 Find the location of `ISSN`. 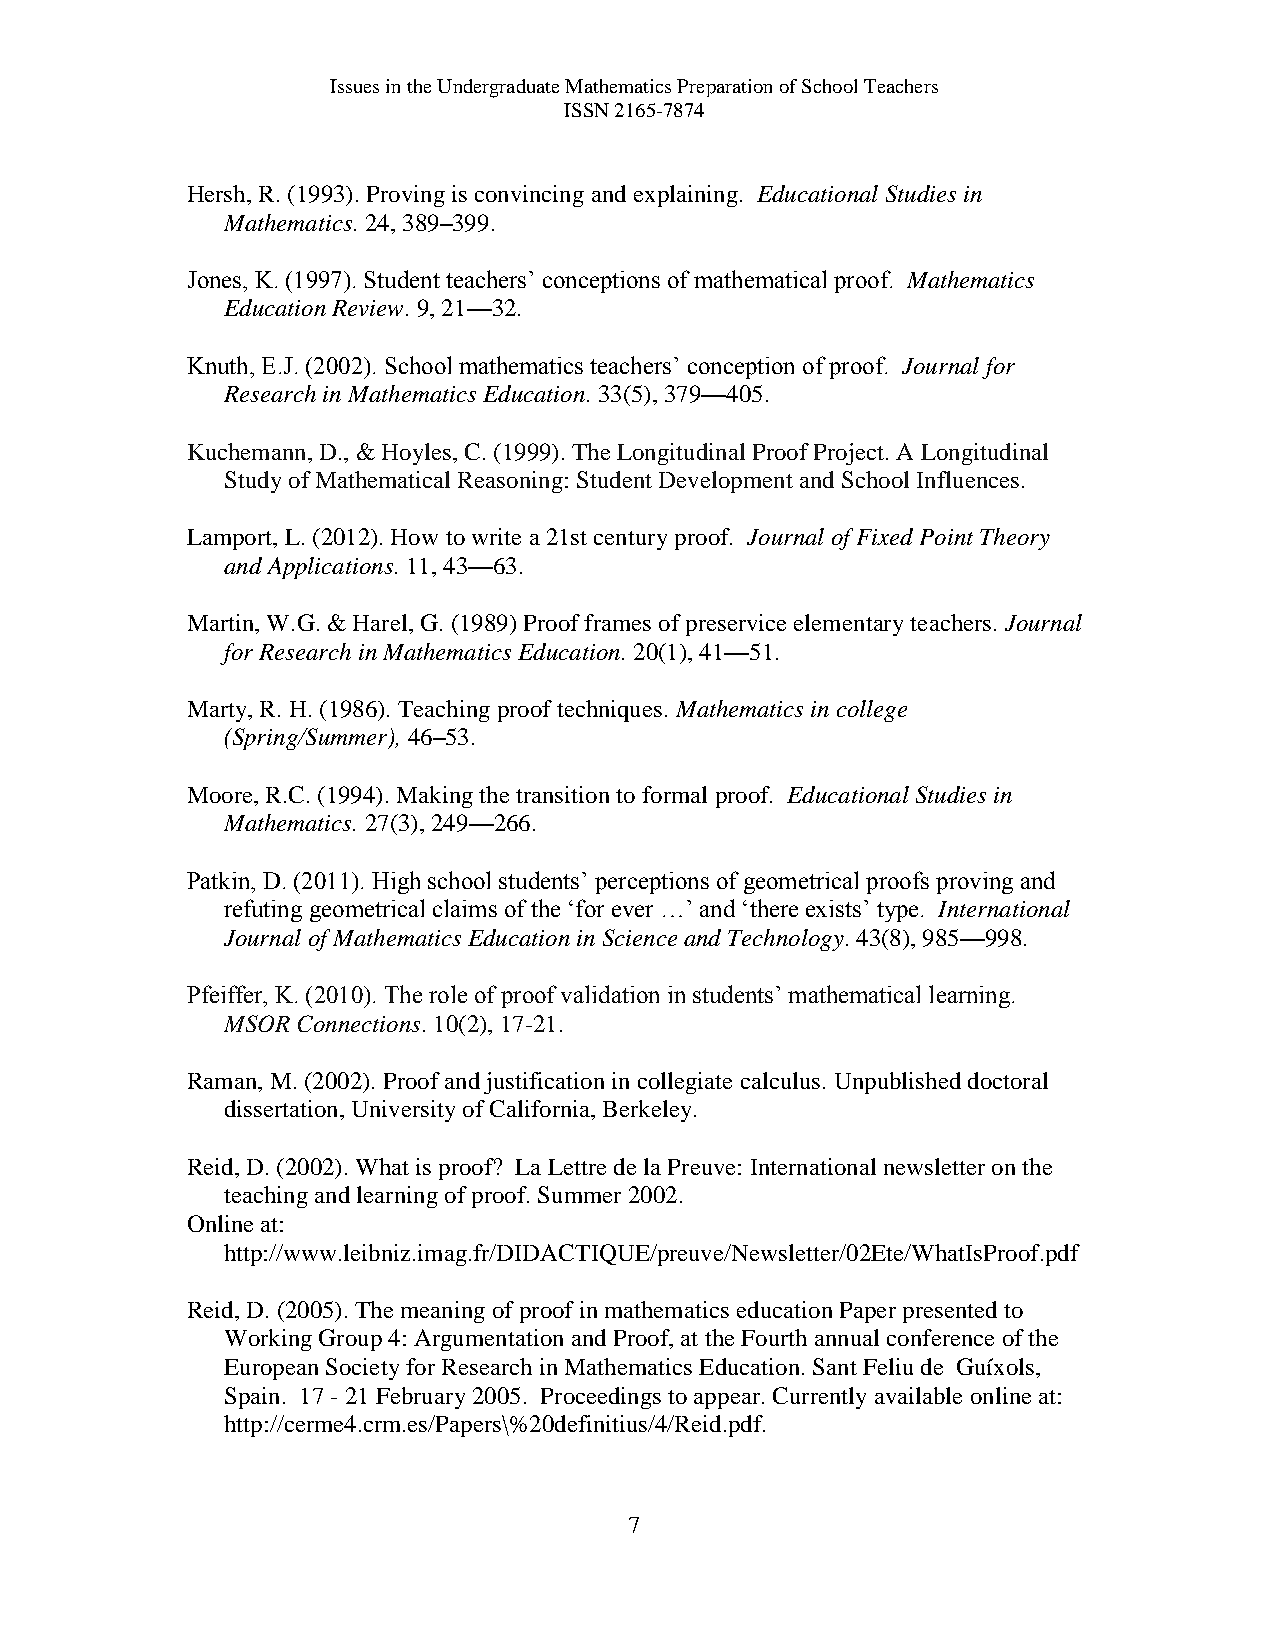

ISSN is located at coordinates (586, 110).
